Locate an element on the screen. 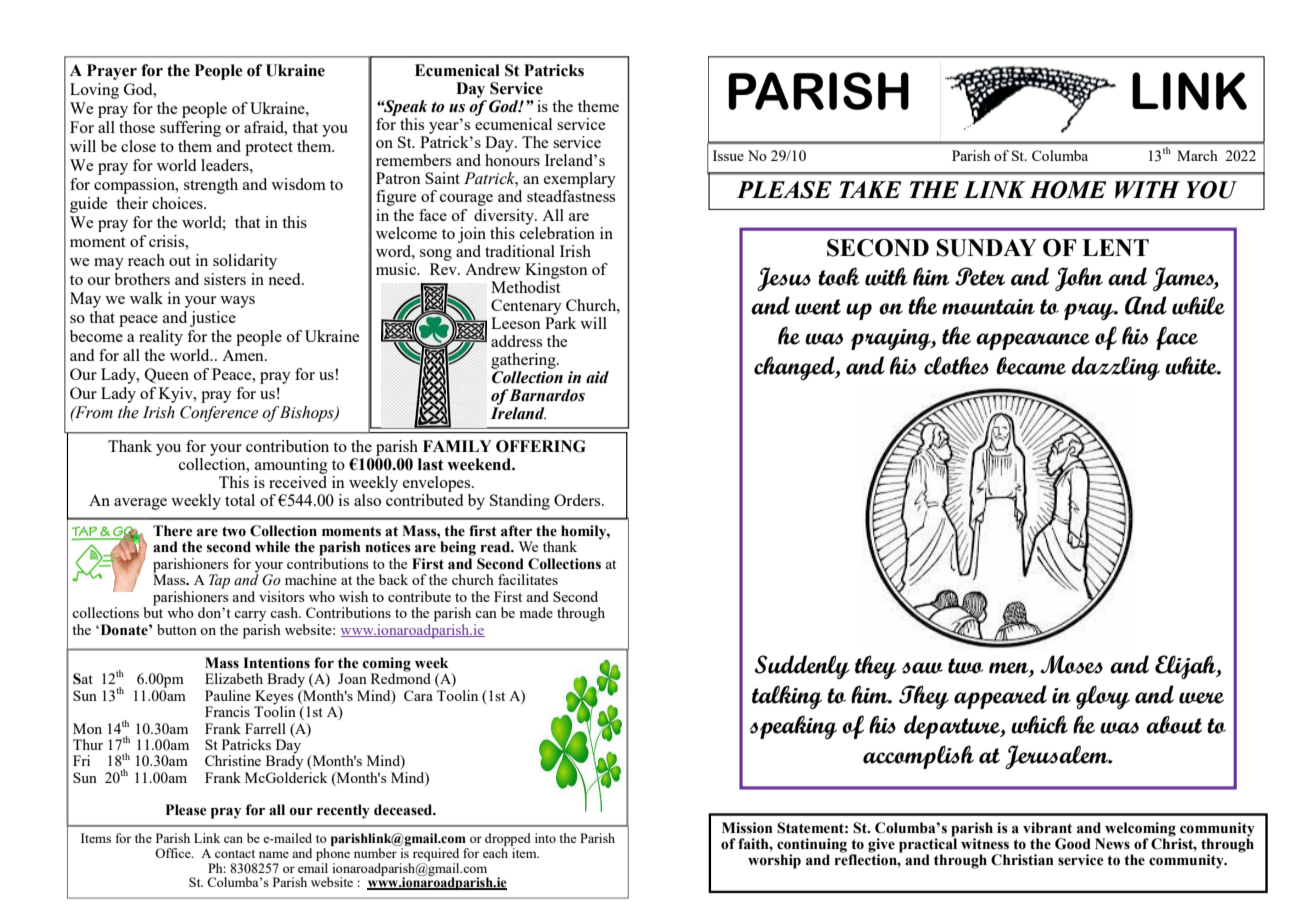 This screenshot has height=924, width=1308. Moses is located at coordinates (1071, 664).
